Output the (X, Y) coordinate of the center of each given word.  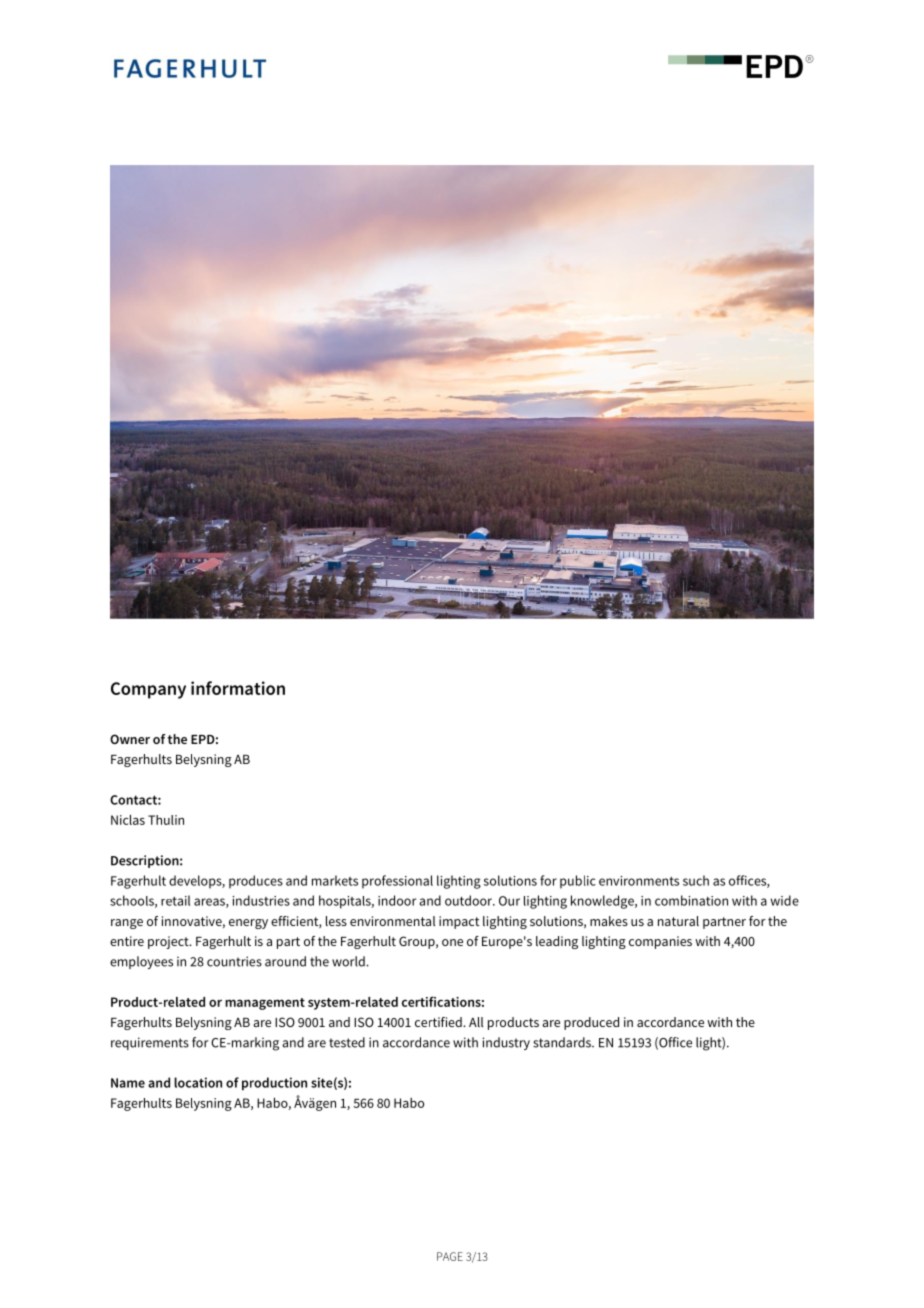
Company (148, 690)
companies (660, 942)
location (198, 1082)
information (238, 688)
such (696, 880)
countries (234, 961)
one (452, 942)
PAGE (450, 1256)
